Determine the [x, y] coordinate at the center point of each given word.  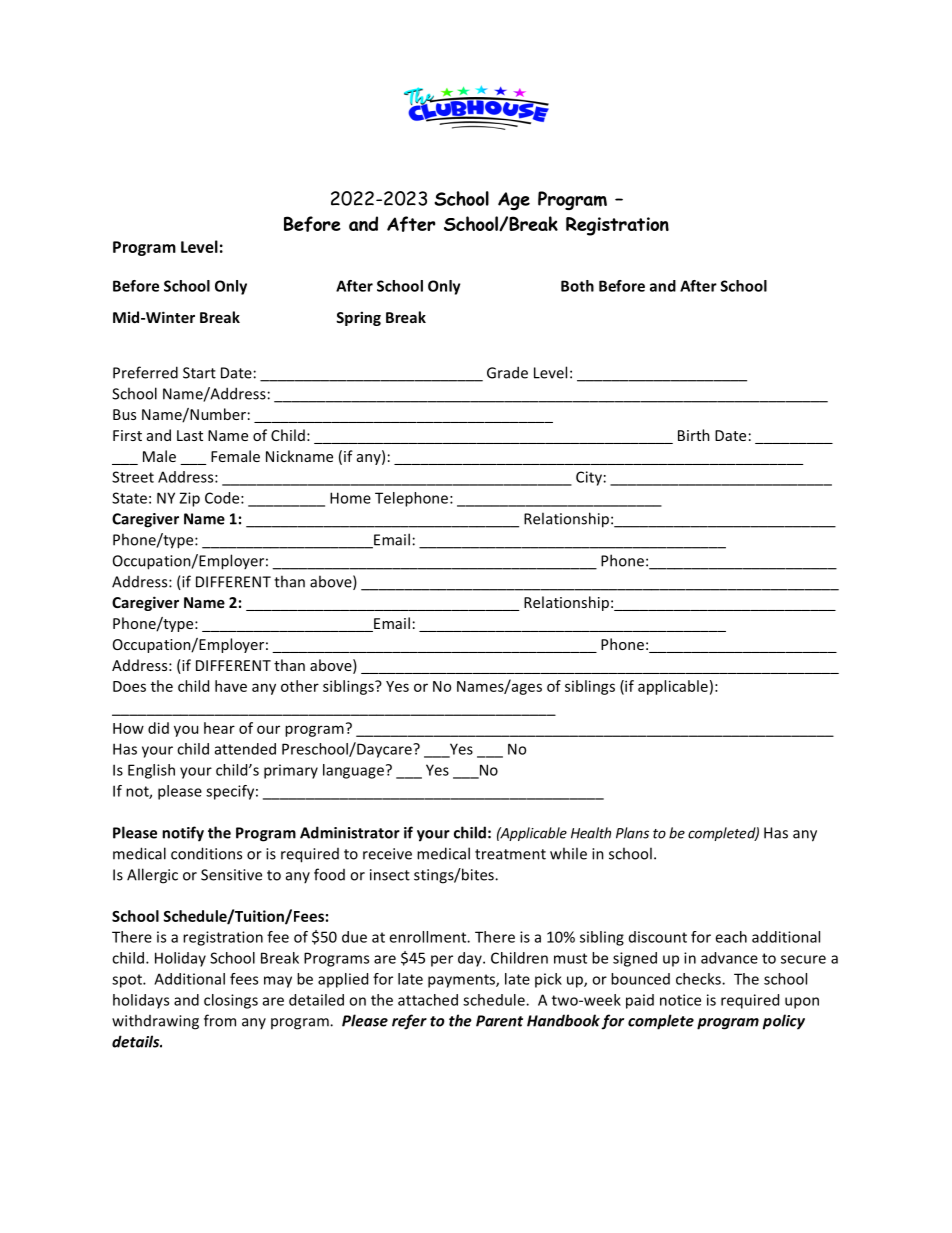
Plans [632, 833]
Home [350, 498]
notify [183, 834]
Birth [694, 435]
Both [577, 286]
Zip [189, 499]
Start [199, 373]
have [231, 686]
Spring [358, 318]
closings [231, 1001]
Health [591, 833]
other [300, 686]
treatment [510, 854]
